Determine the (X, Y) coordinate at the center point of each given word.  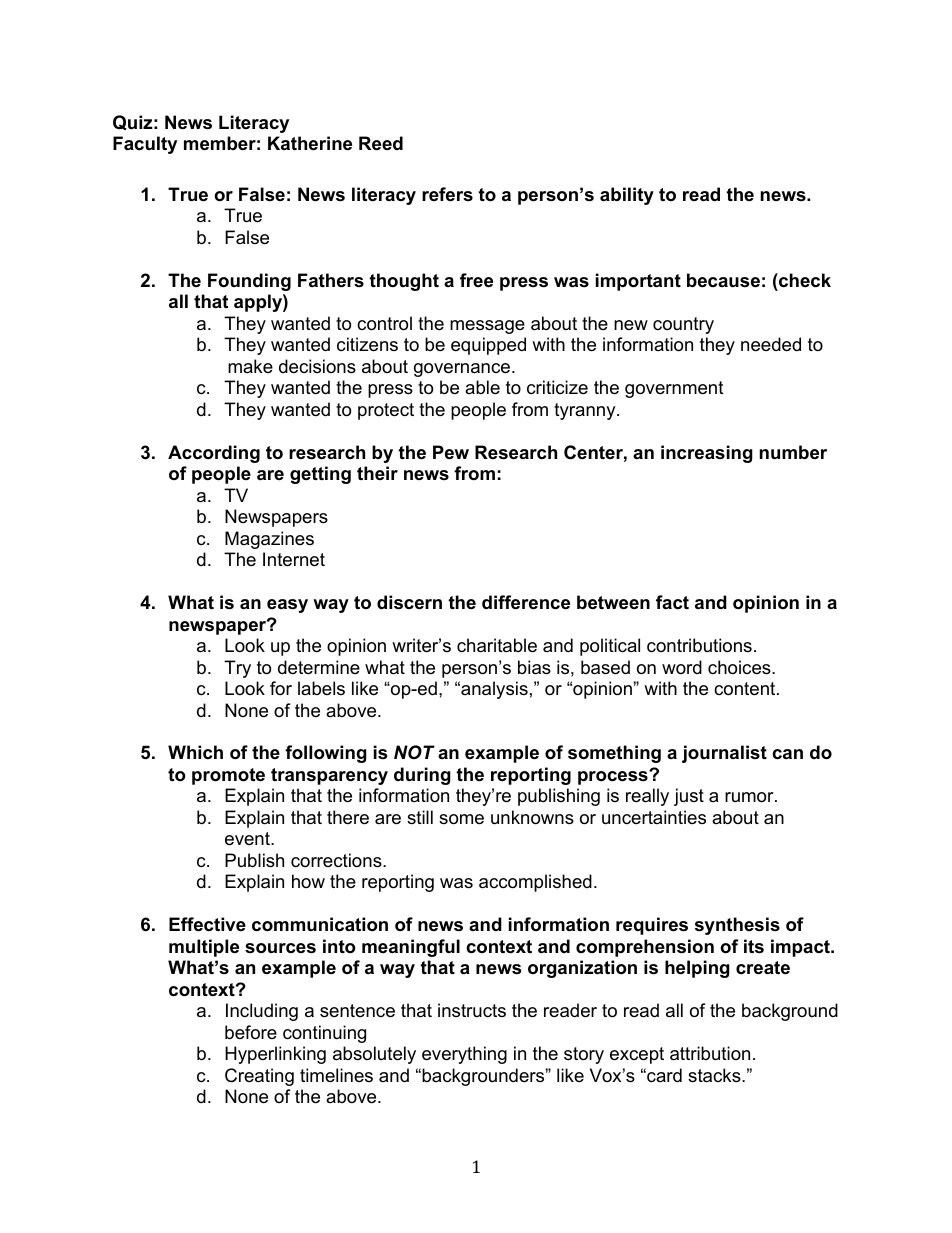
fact (672, 602)
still (420, 817)
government (674, 389)
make (250, 366)
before (251, 1032)
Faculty (145, 145)
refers (447, 194)
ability (627, 196)
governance (463, 370)
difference (526, 602)
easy (287, 606)
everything (464, 1055)
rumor (750, 797)
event (248, 839)
